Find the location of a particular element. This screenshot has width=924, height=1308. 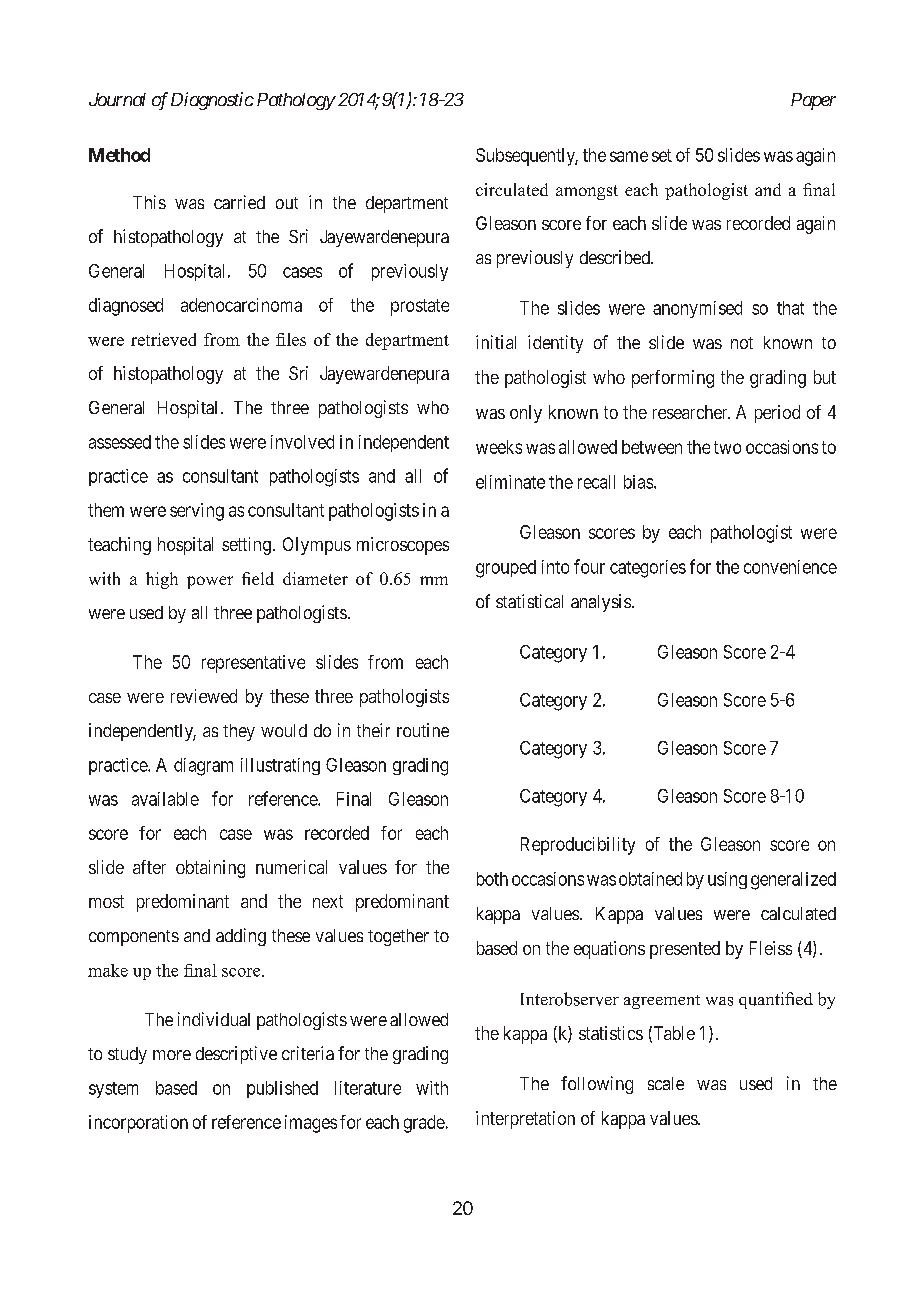

two is located at coordinates (727, 447).
